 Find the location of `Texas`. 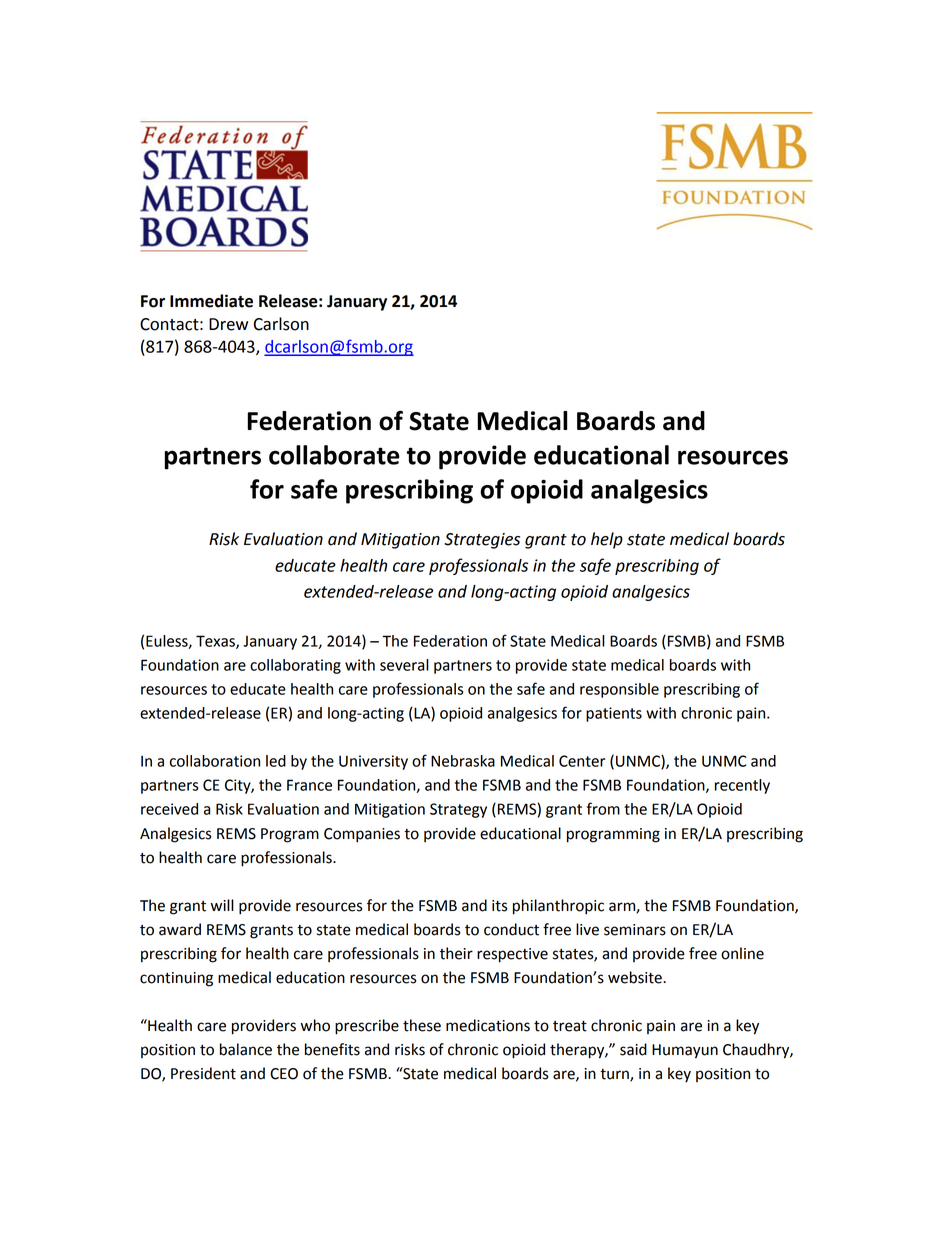

Texas is located at coordinates (216, 642).
